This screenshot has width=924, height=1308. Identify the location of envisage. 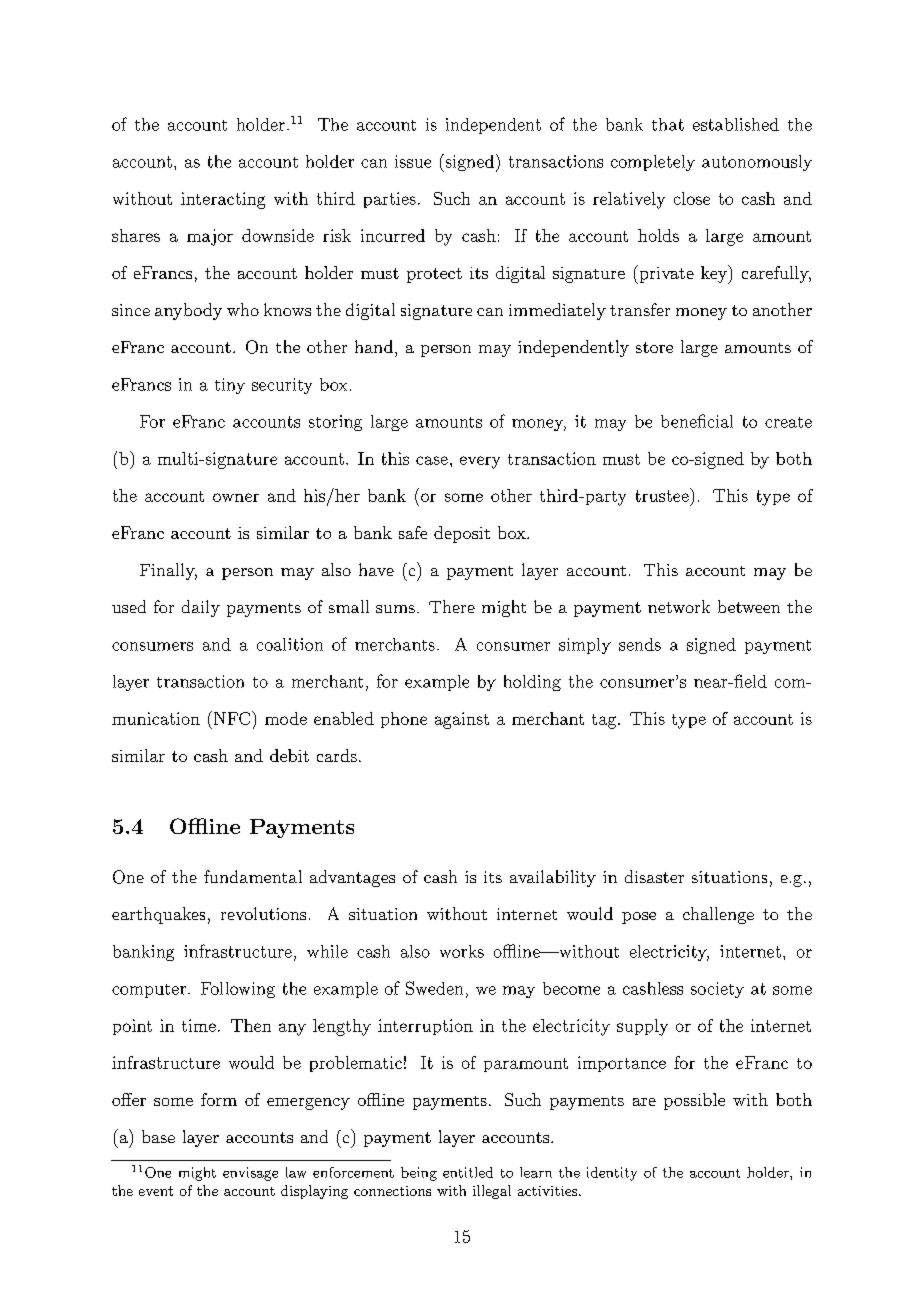
(250, 1174).
